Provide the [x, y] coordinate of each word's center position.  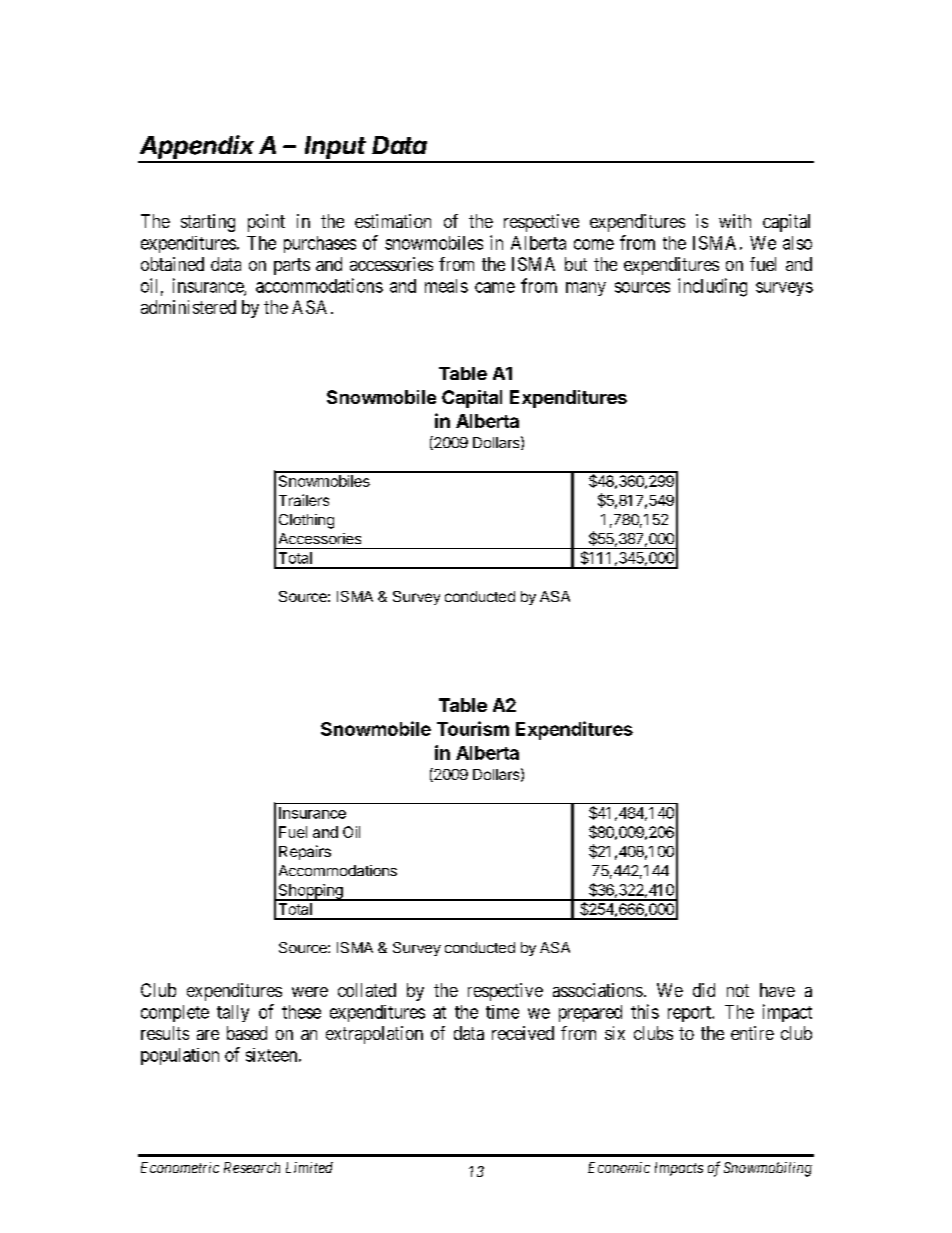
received [523, 1033]
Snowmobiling [768, 1169]
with [735, 221]
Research [252, 1167]
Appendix [198, 148]
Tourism [473, 728]
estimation [393, 221]
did [704, 990]
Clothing [306, 521]
